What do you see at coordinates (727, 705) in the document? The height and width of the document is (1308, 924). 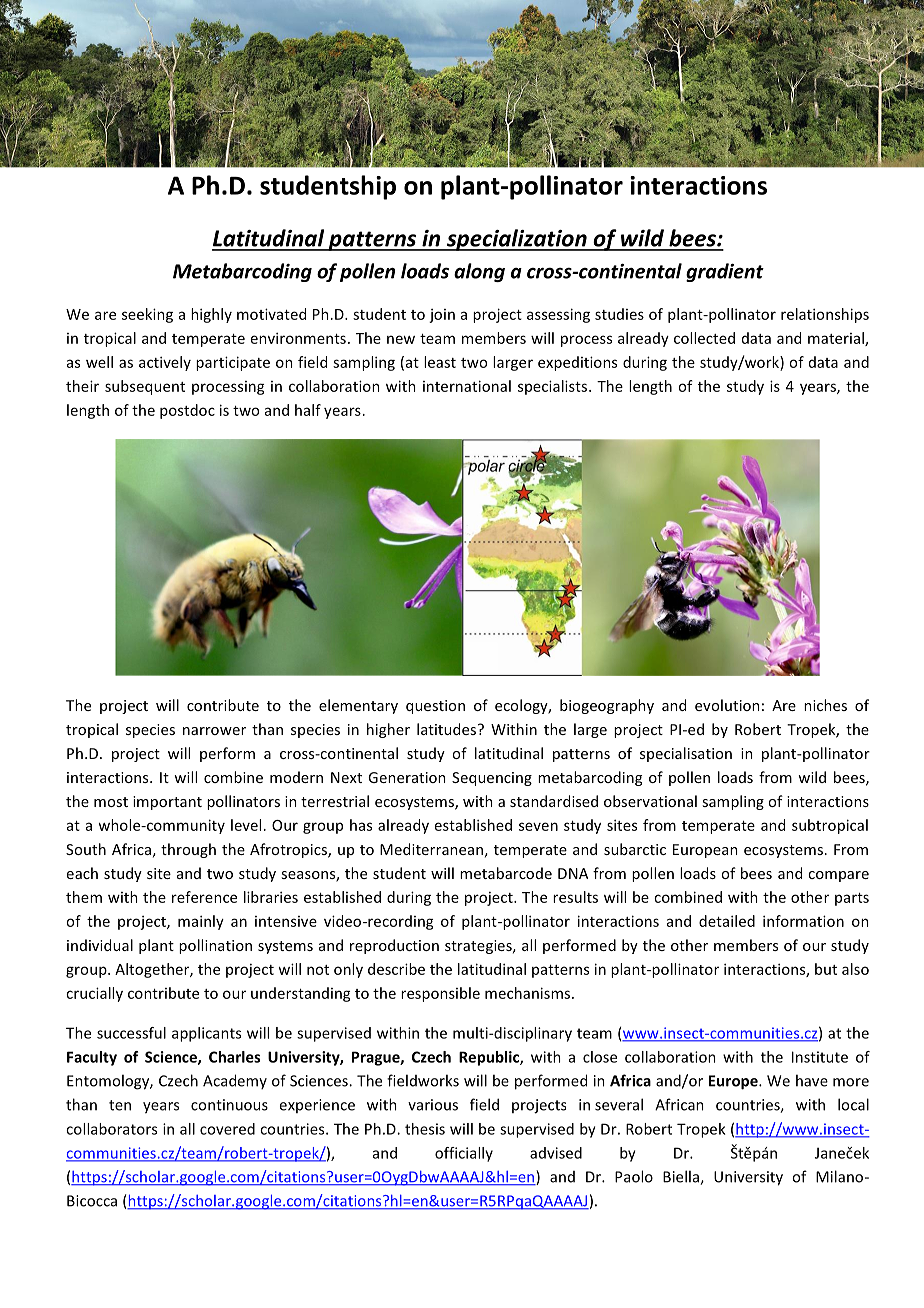 I see `evolution` at bounding box center [727, 705].
